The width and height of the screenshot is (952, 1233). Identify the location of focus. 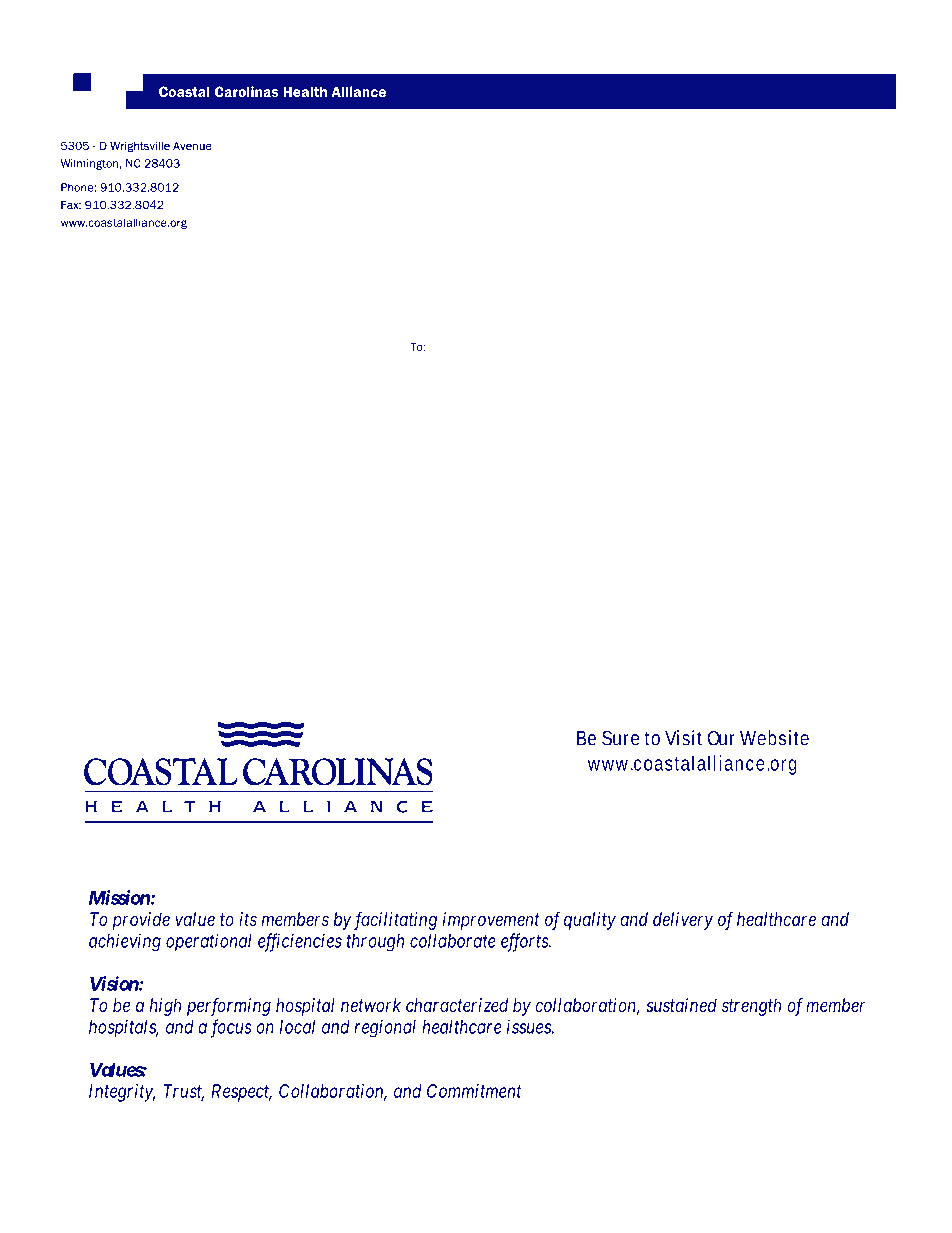
(231, 1028).
